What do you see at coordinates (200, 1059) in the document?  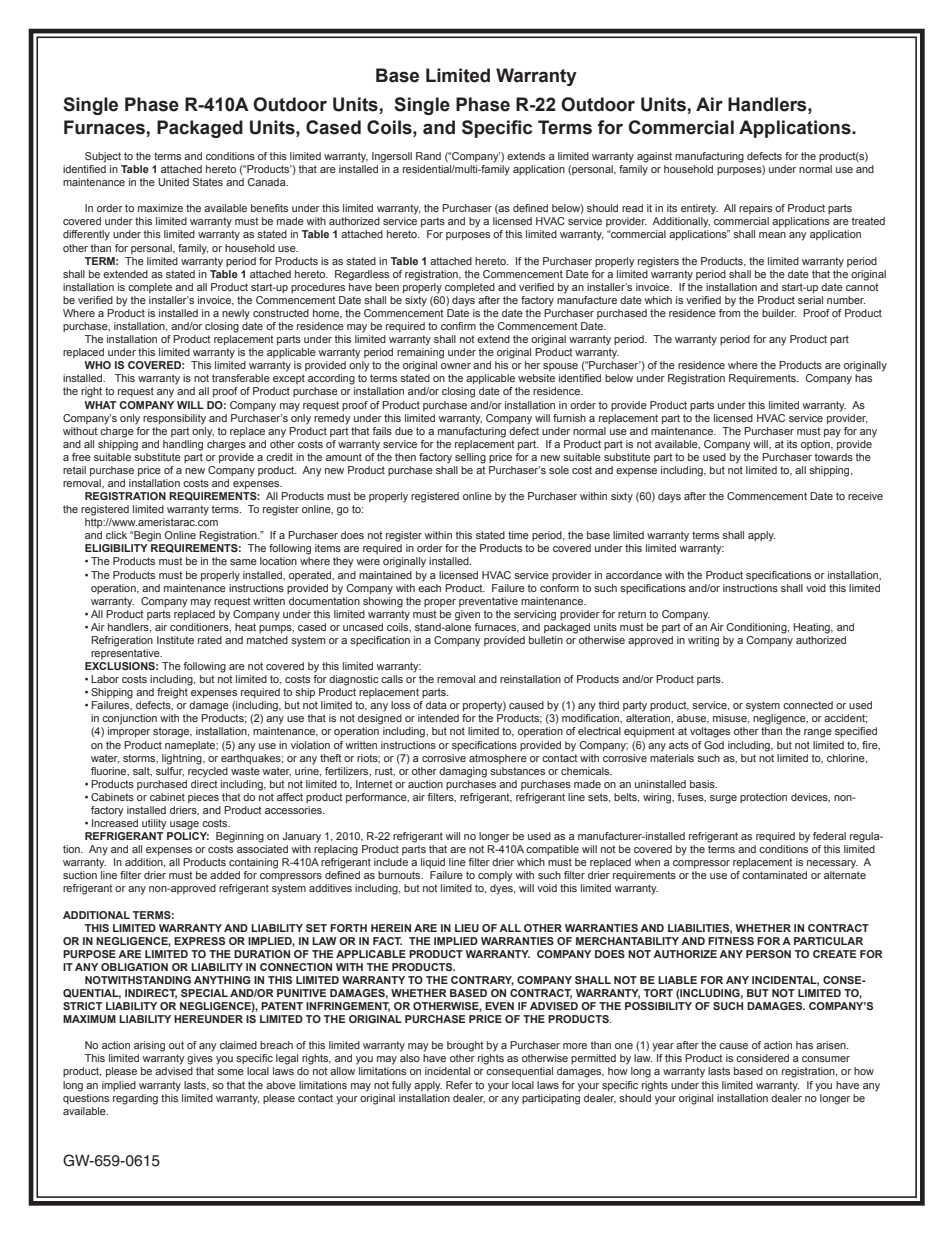 I see `gives` at bounding box center [200, 1059].
